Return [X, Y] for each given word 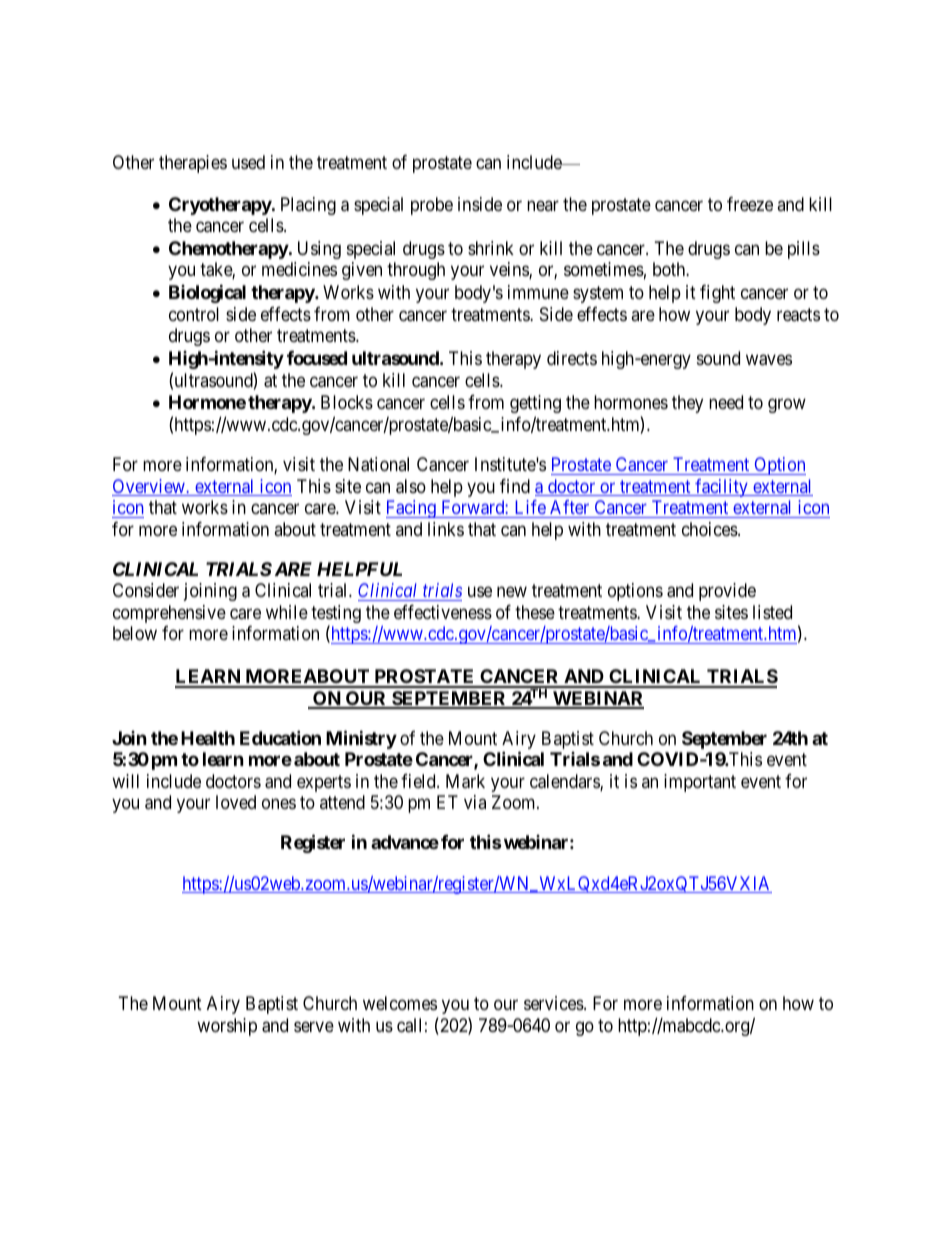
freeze [750, 204]
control [194, 314]
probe [432, 206]
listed [772, 612]
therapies [193, 164]
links [446, 529]
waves [769, 360]
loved [236, 802]
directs [572, 358]
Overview [149, 487]
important [700, 783]
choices [710, 529]
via [475, 802]
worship [227, 1027]
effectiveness [443, 612]
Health [208, 738]
